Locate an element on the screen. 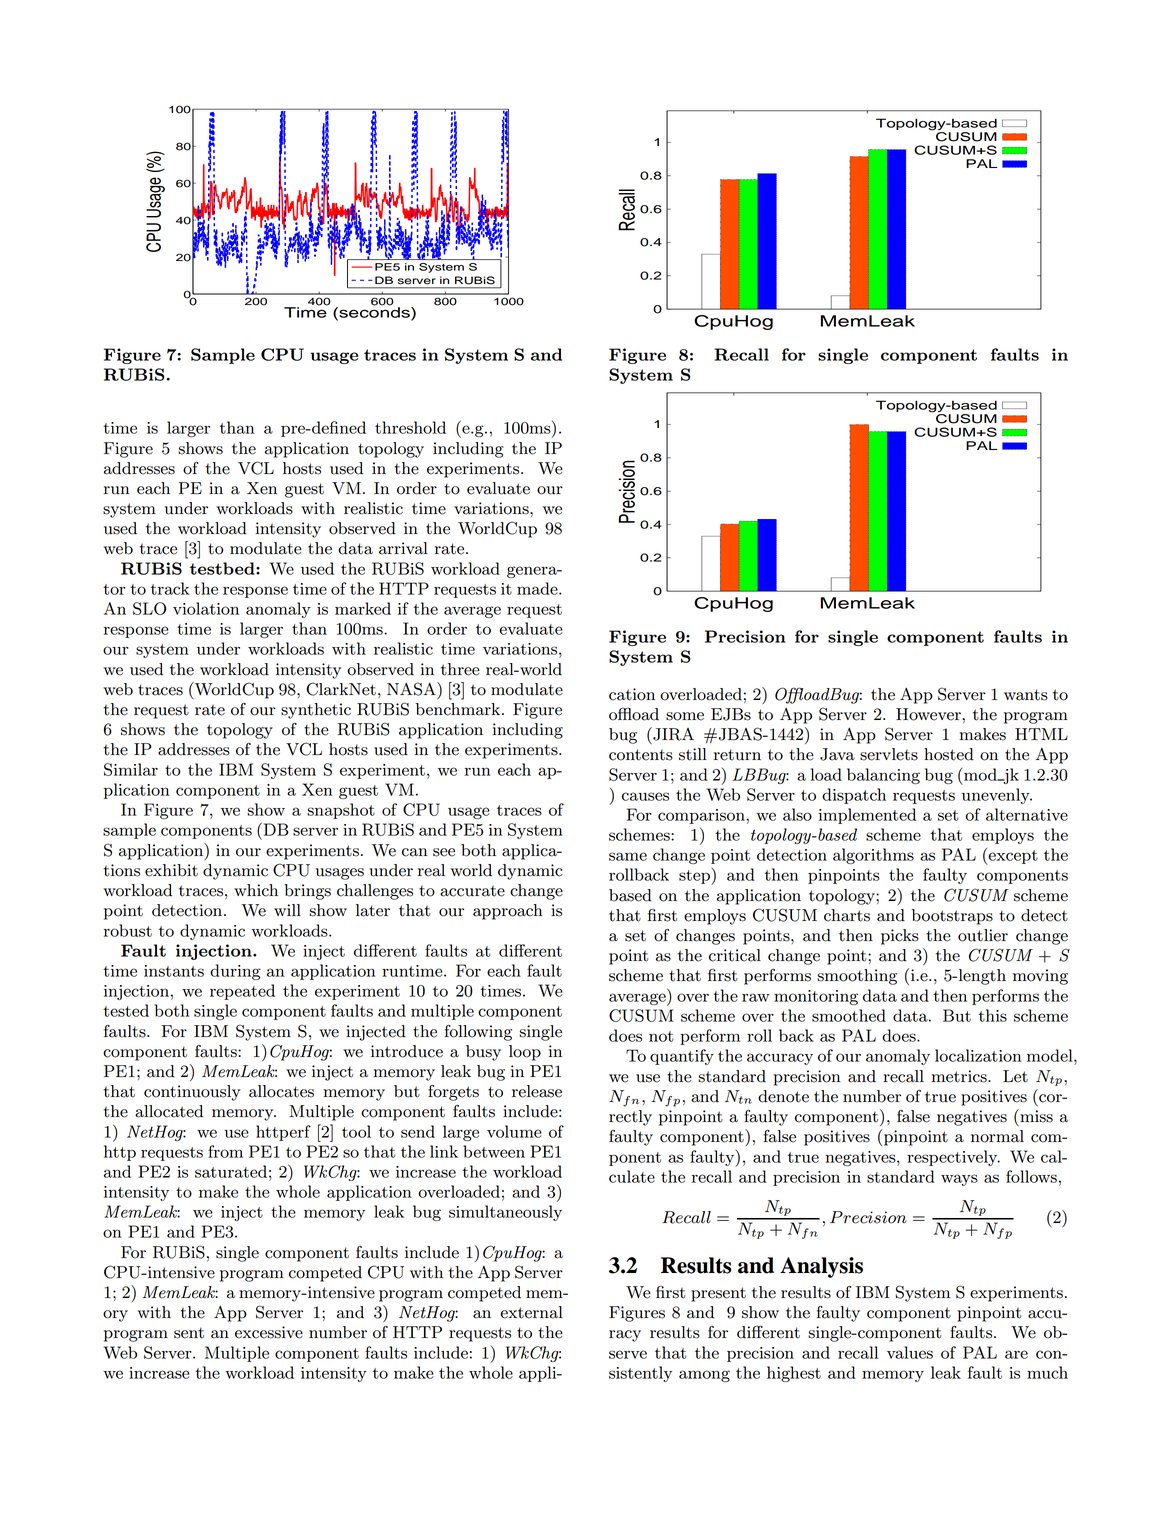 The image size is (1176, 1522). which is located at coordinates (256, 890).
